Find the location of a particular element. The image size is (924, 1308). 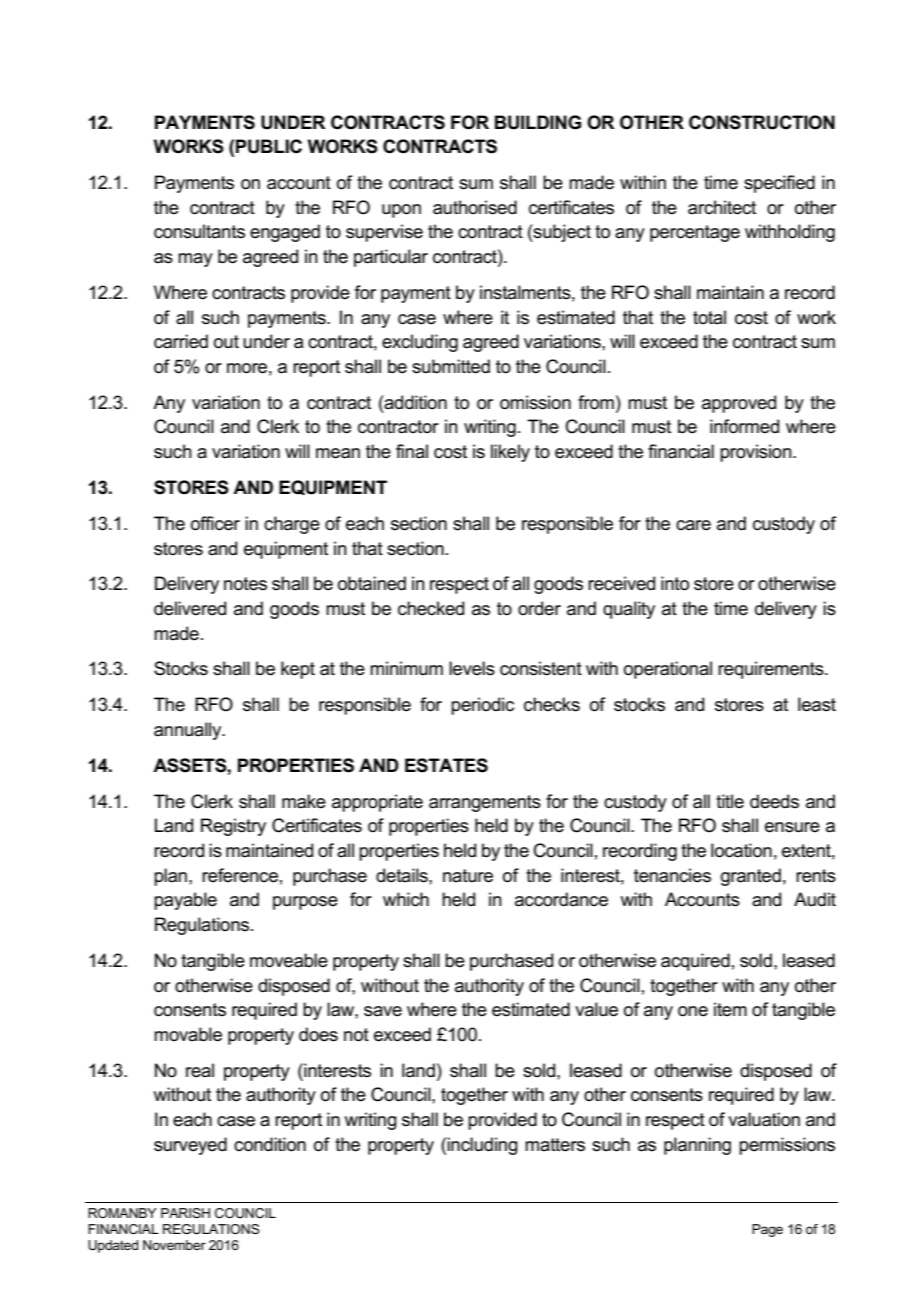

nature is located at coordinates (468, 876).
